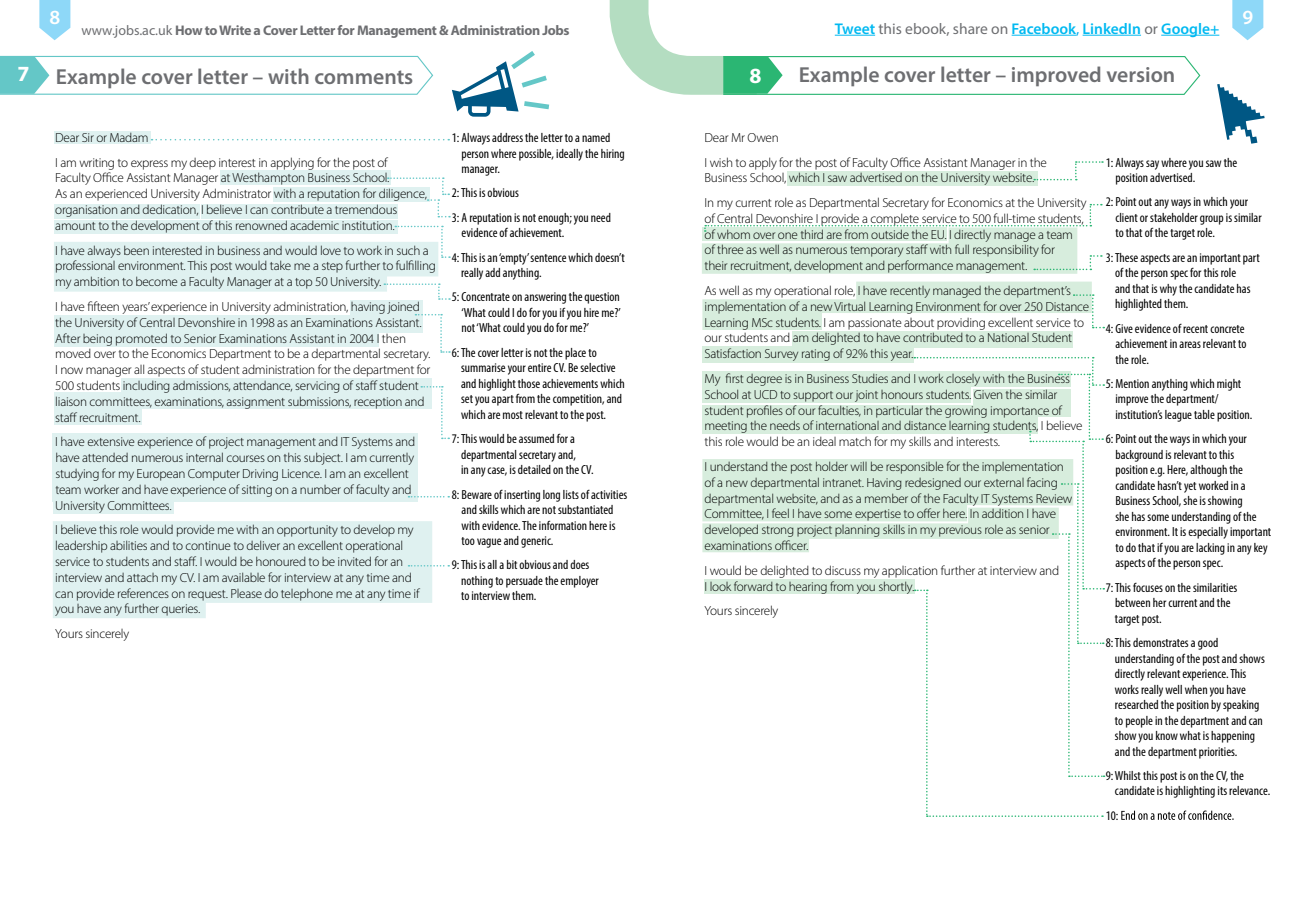  What do you see at coordinates (855, 29) in the document?
I see `Tweet` at bounding box center [855, 29].
